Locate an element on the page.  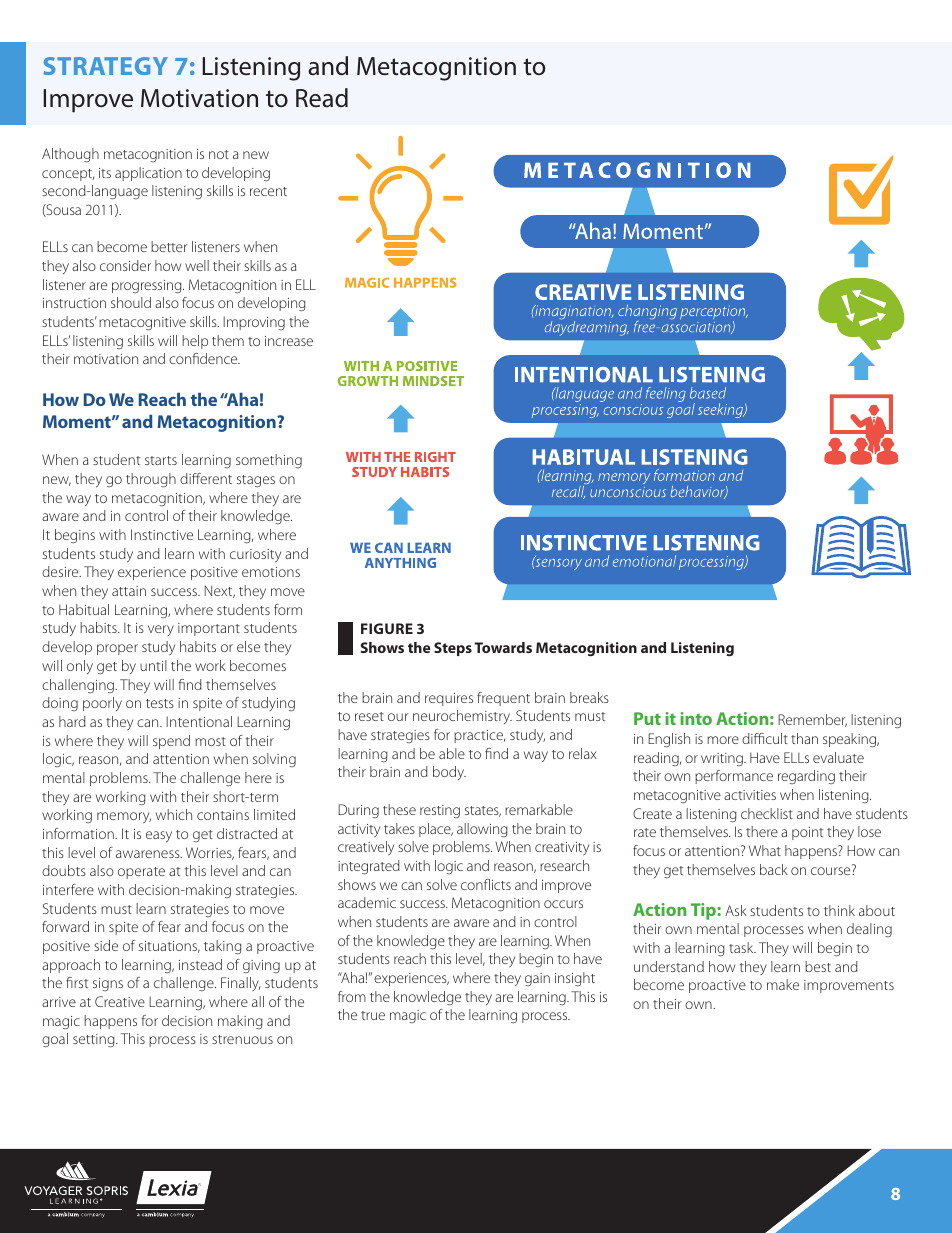
signs is located at coordinates (108, 984).
